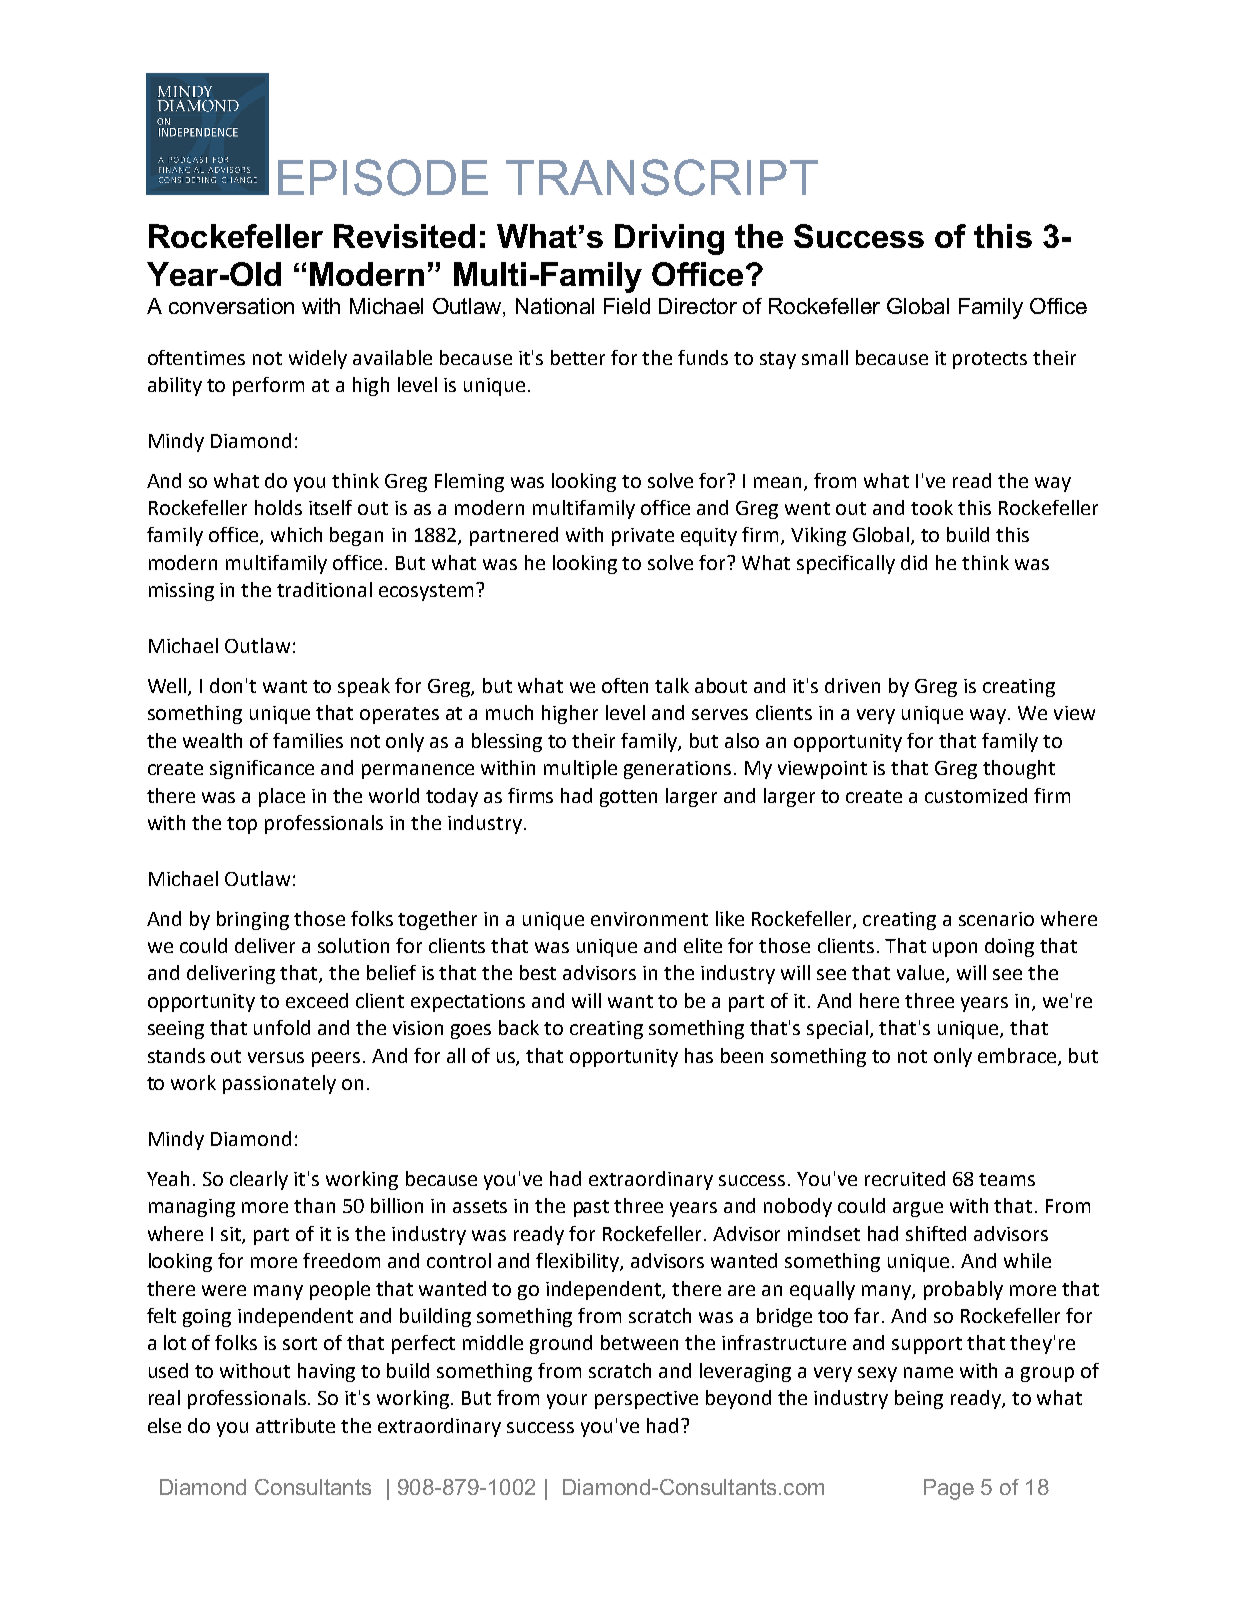  What do you see at coordinates (643, 537) in the image?
I see `private` at bounding box center [643, 537].
